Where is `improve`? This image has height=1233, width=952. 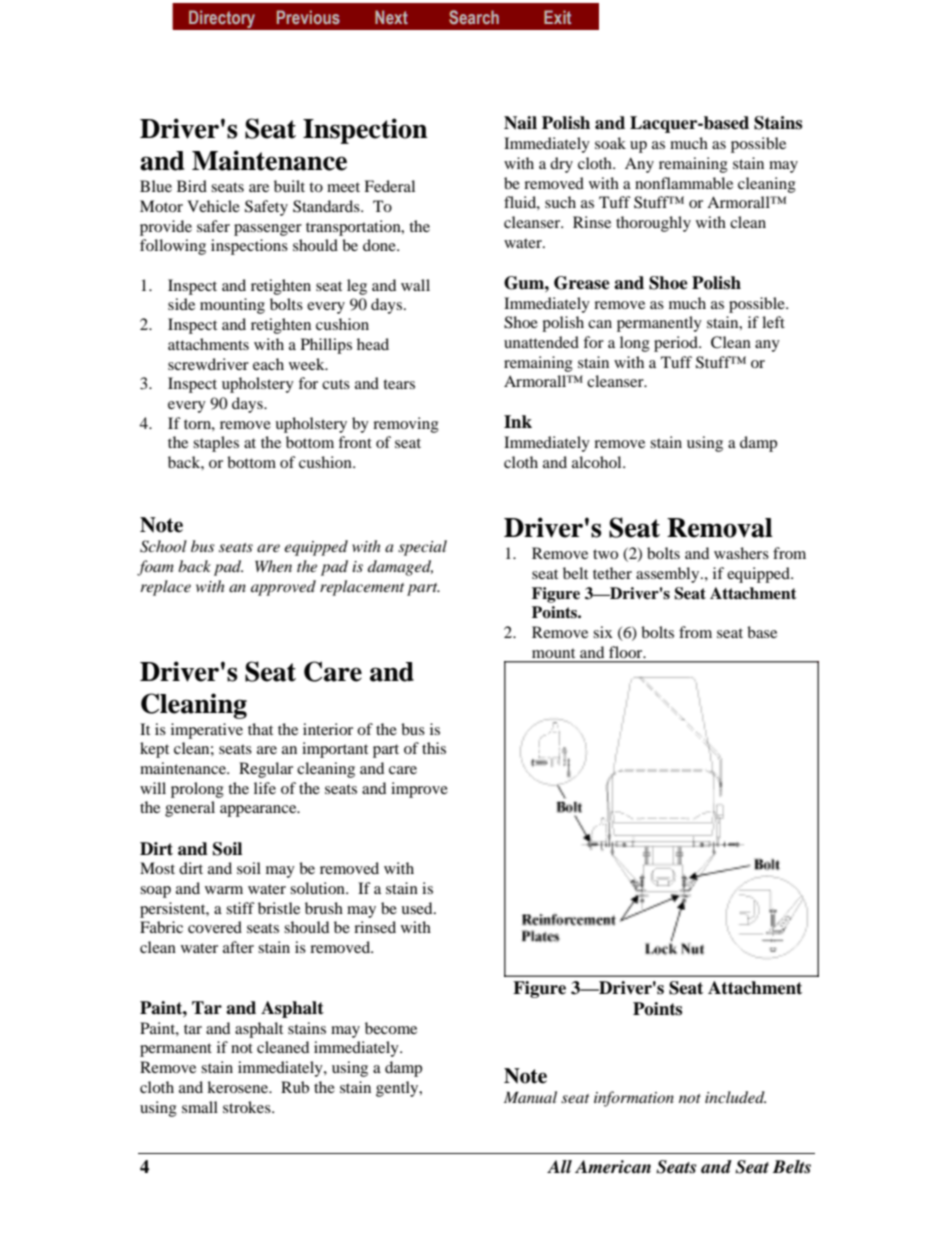
improve is located at coordinates (419, 790).
